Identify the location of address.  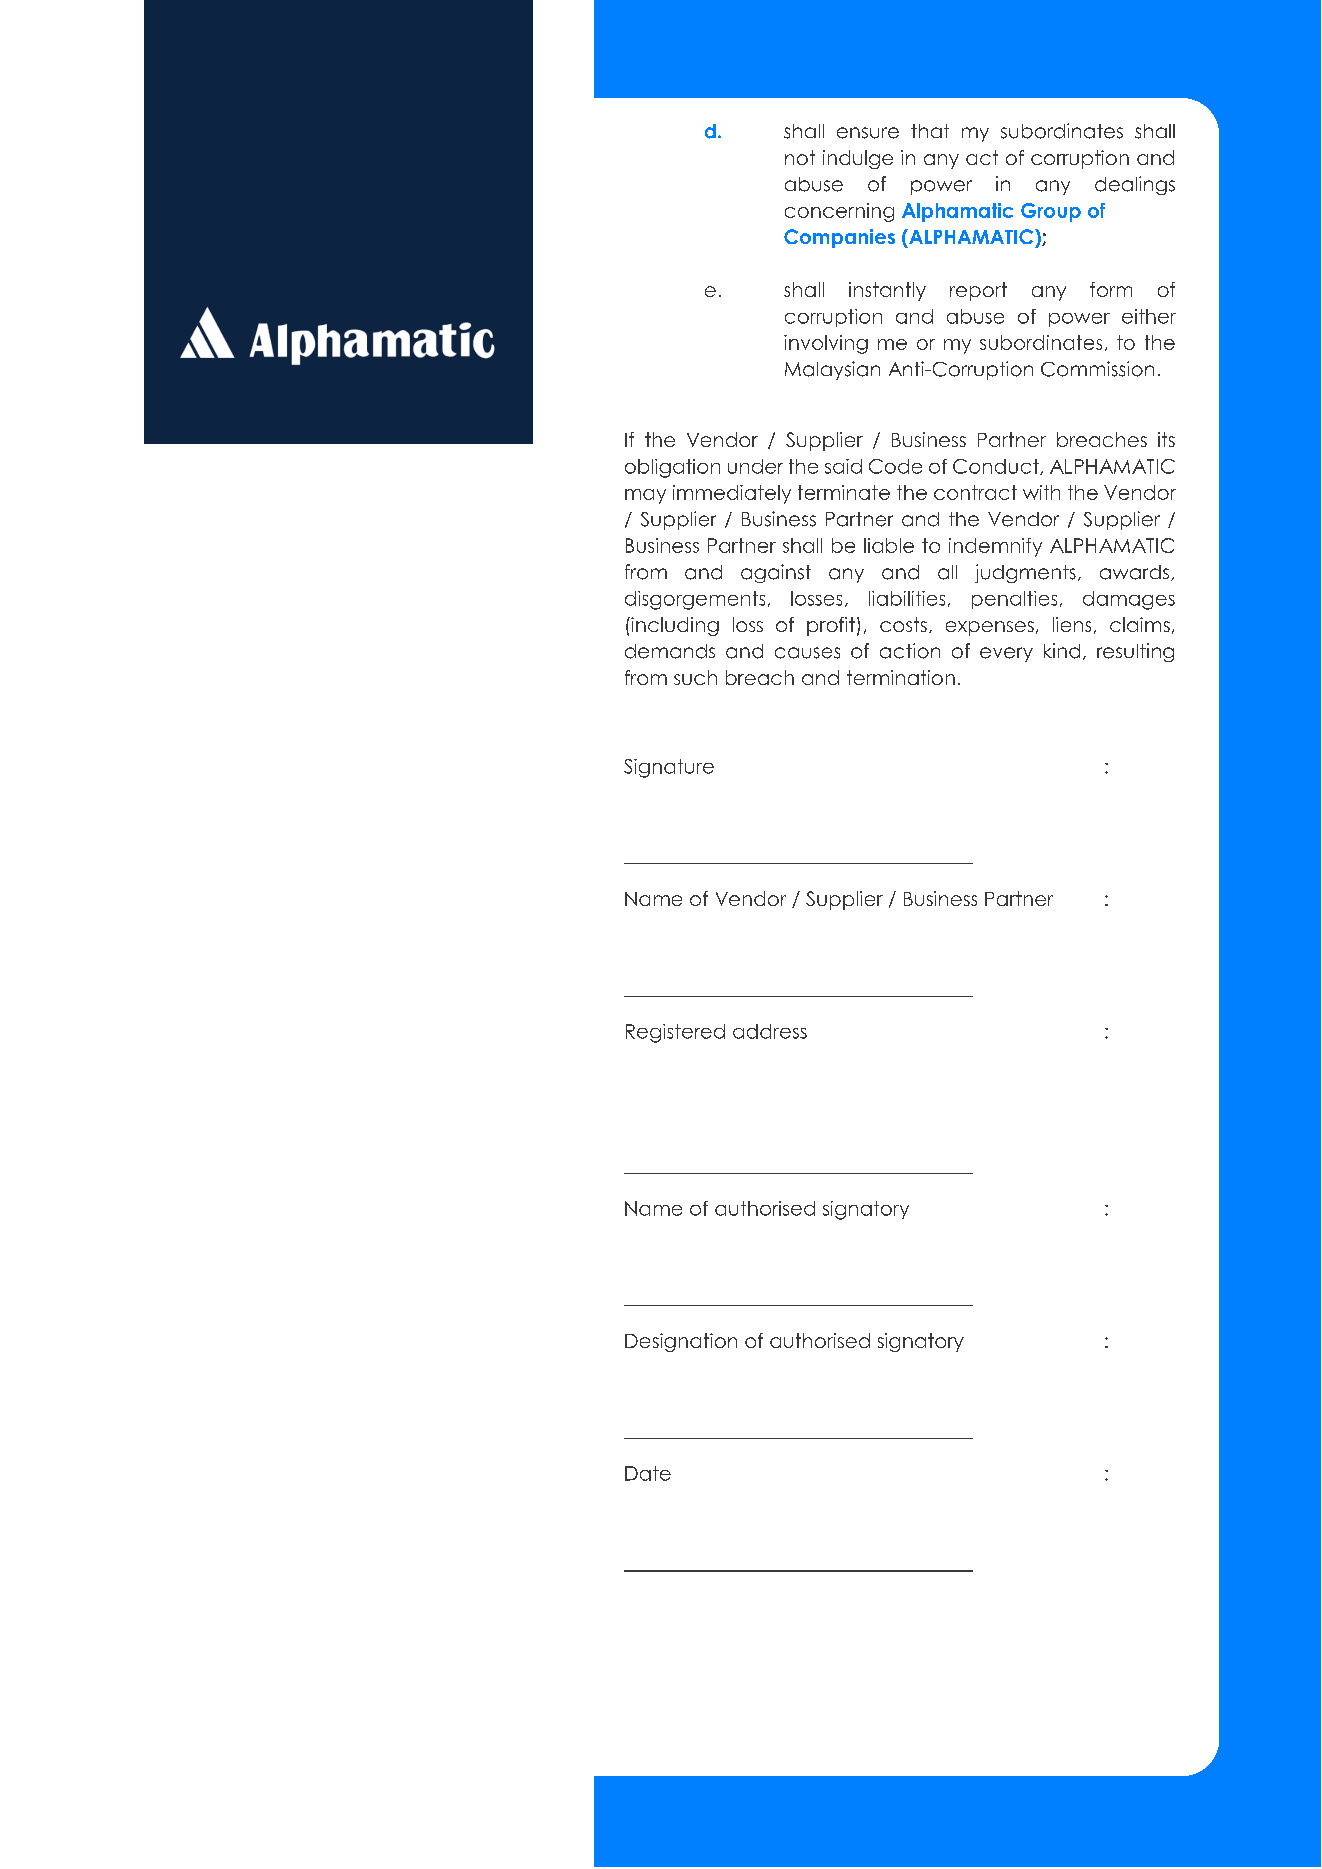
(770, 1031).
